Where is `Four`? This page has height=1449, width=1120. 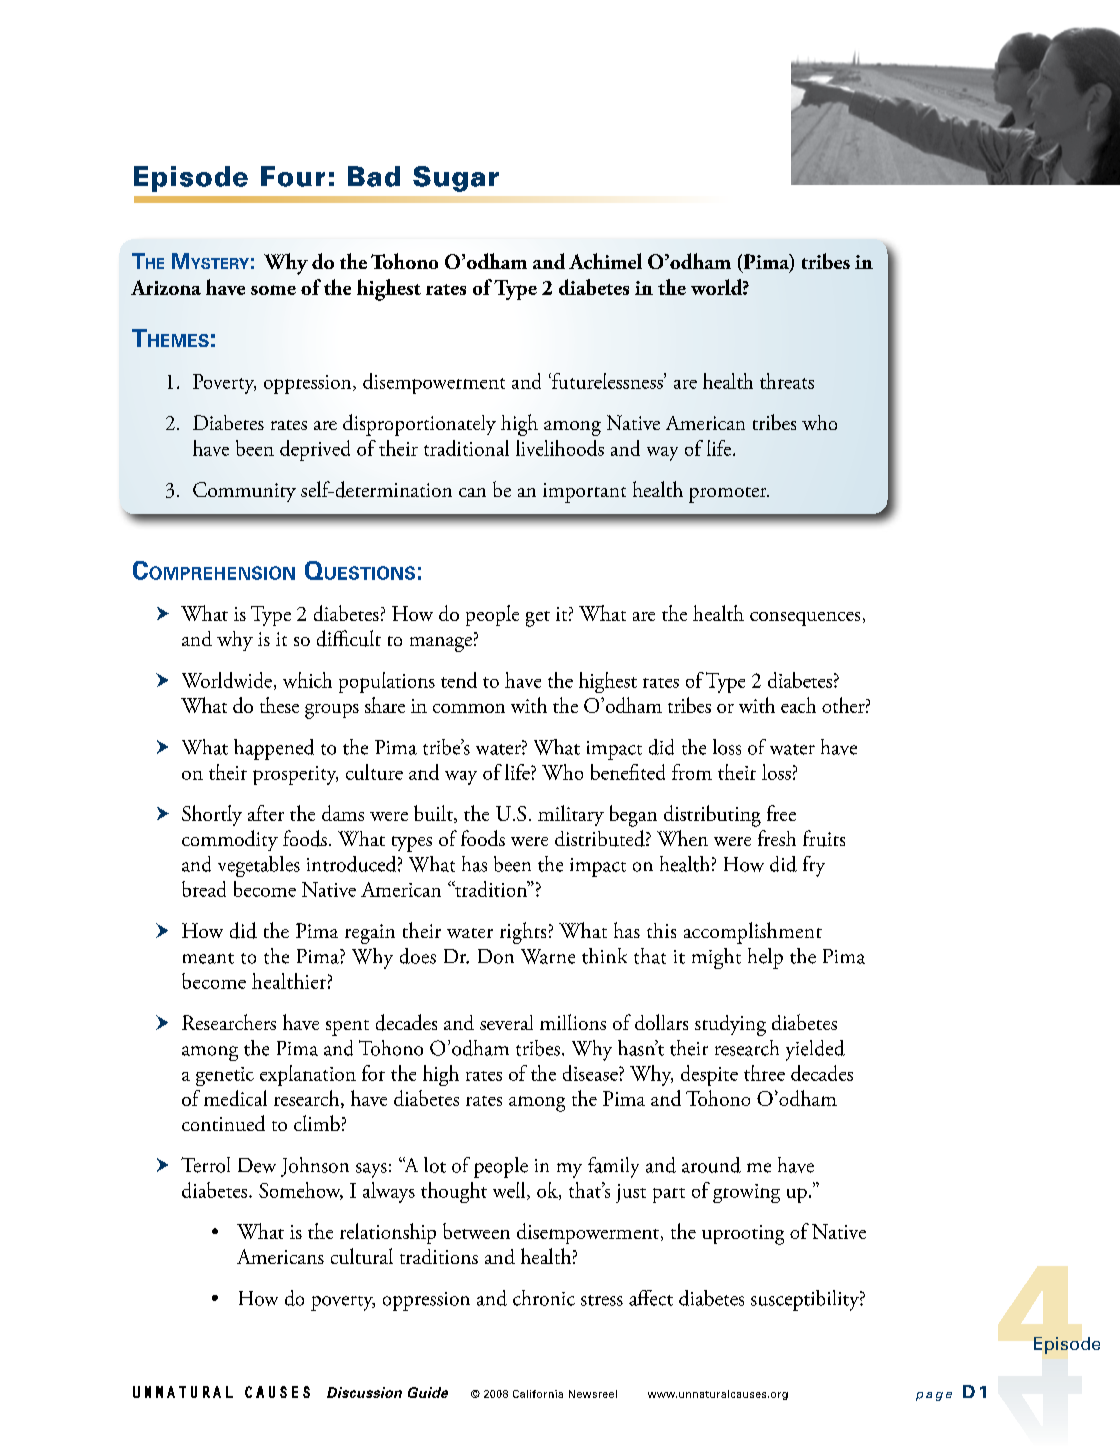
Four is located at coordinates (293, 176).
